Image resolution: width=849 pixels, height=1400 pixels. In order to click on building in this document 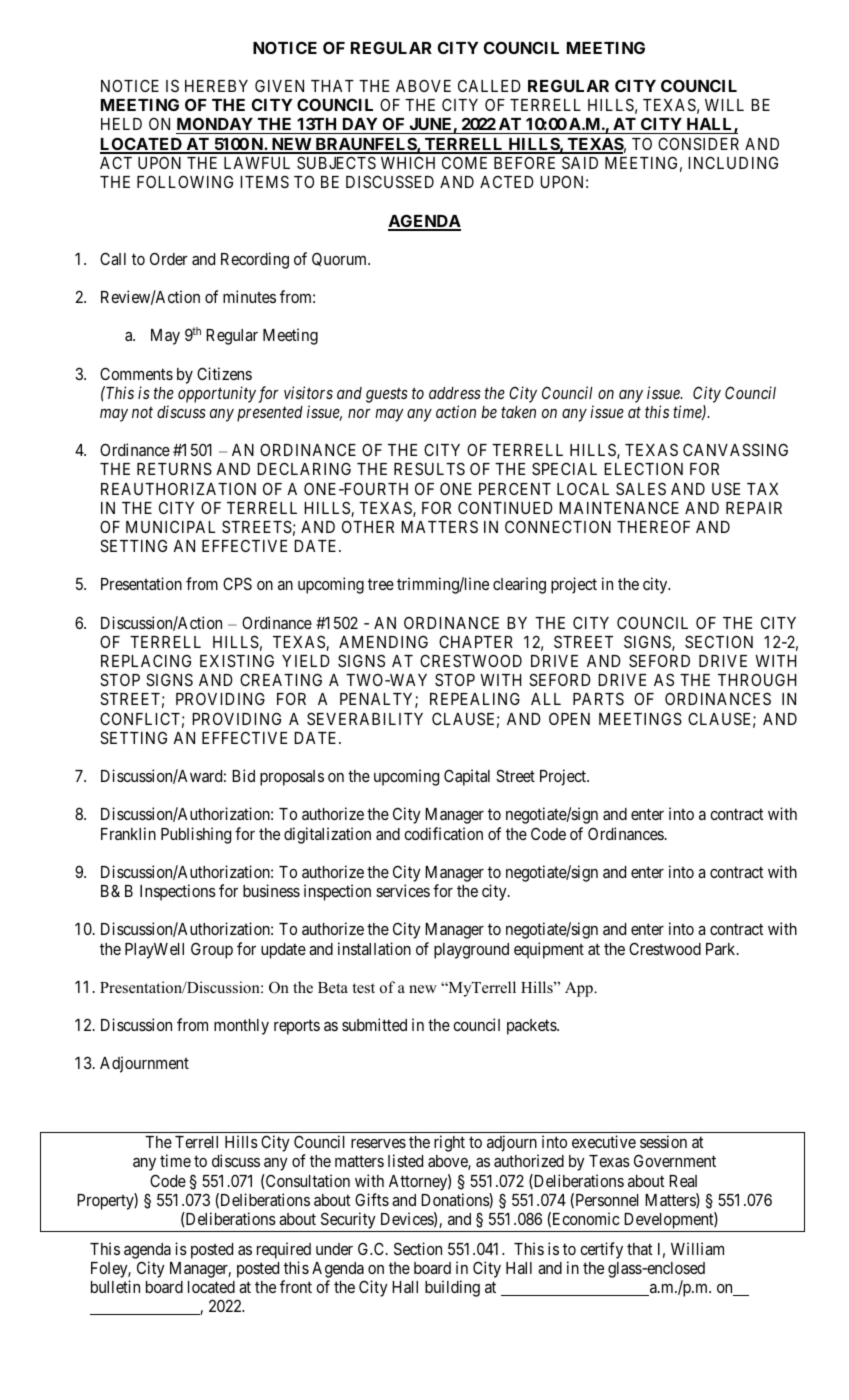, I will do `click(452, 1288)`.
